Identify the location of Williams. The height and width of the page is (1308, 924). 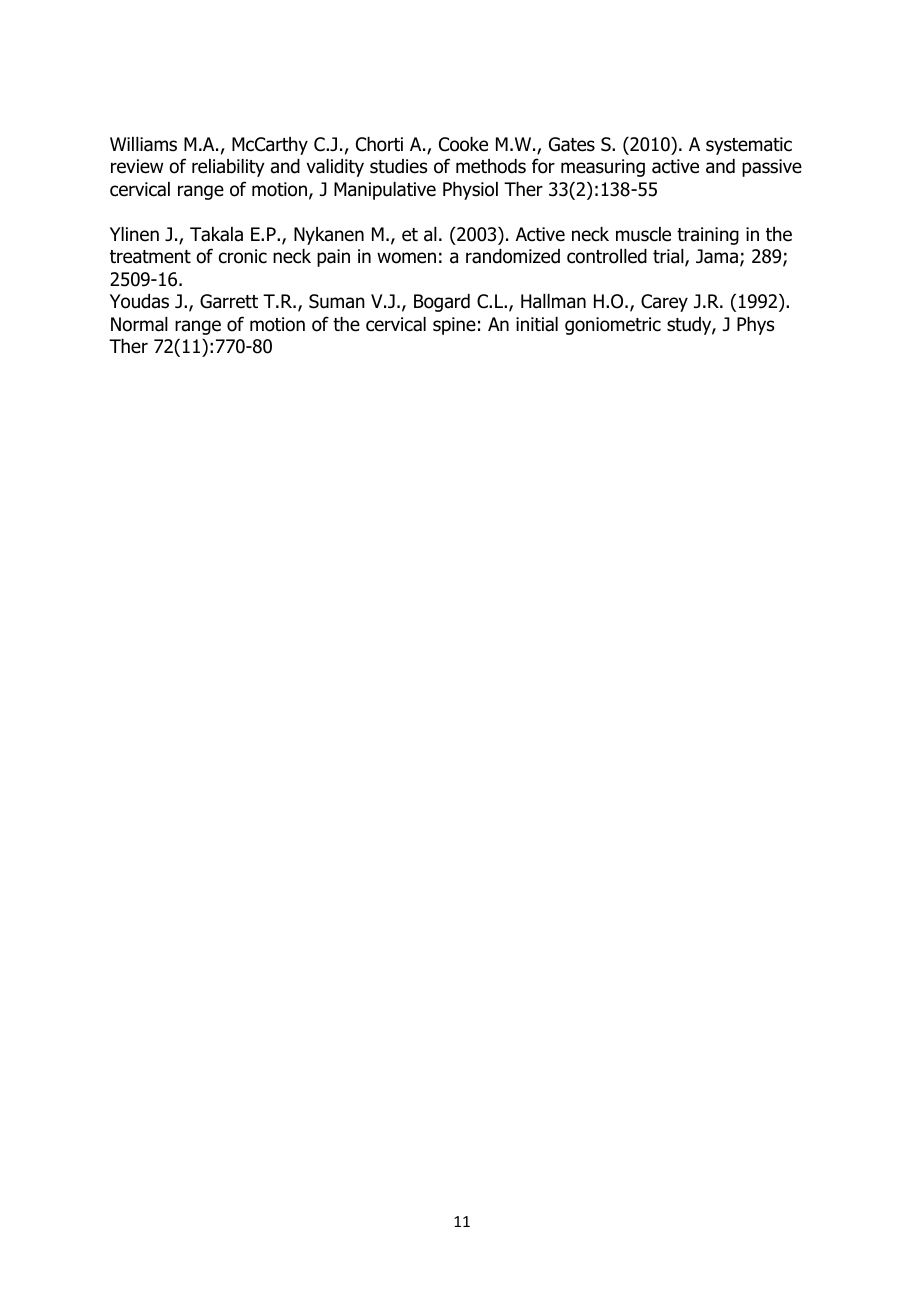
(143, 144).
